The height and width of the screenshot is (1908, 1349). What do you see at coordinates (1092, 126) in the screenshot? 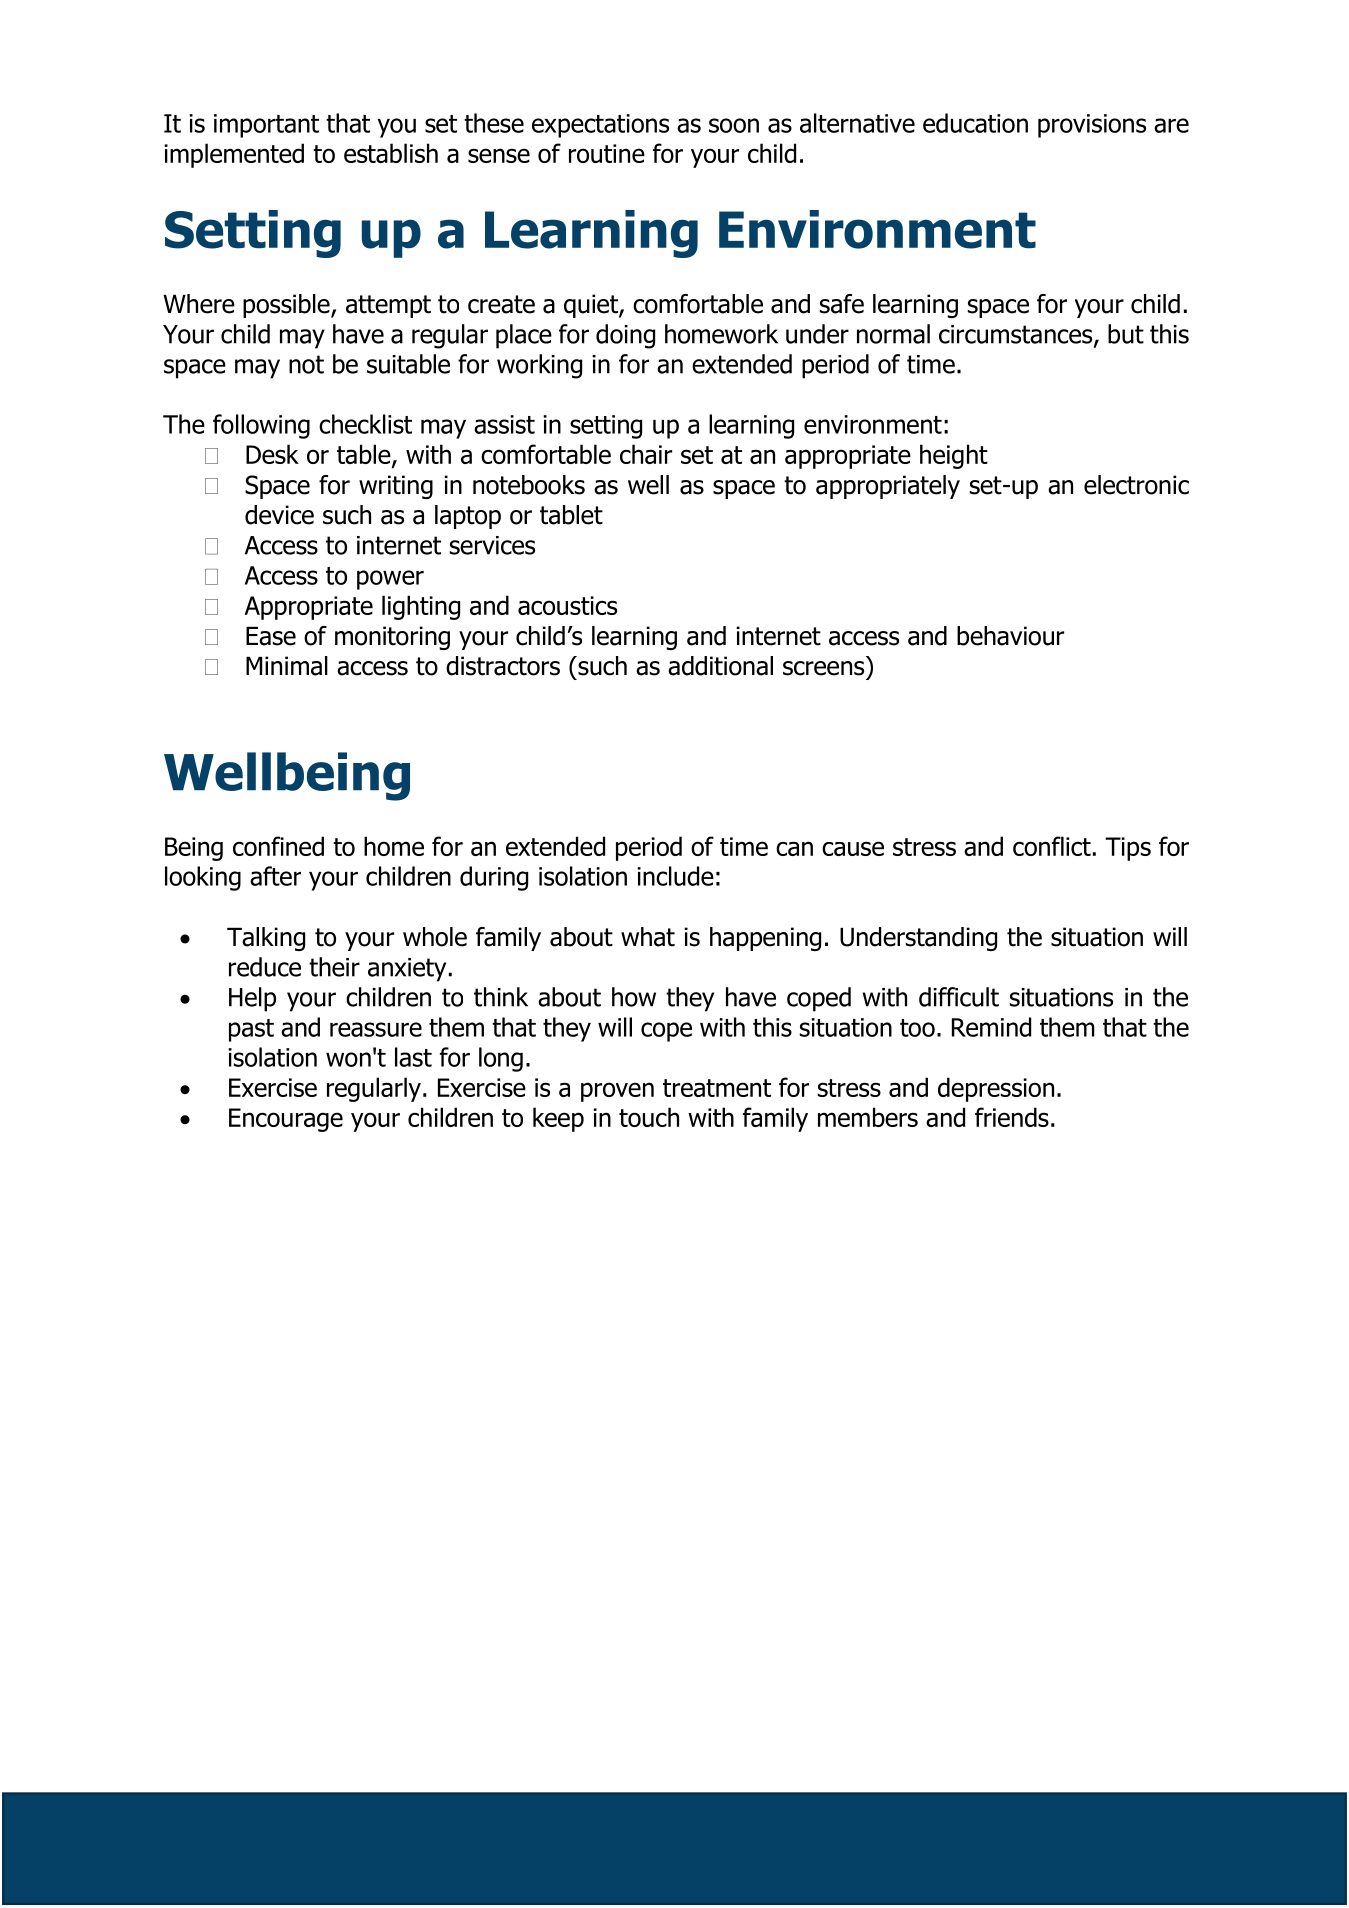
I see `provisions` at bounding box center [1092, 126].
